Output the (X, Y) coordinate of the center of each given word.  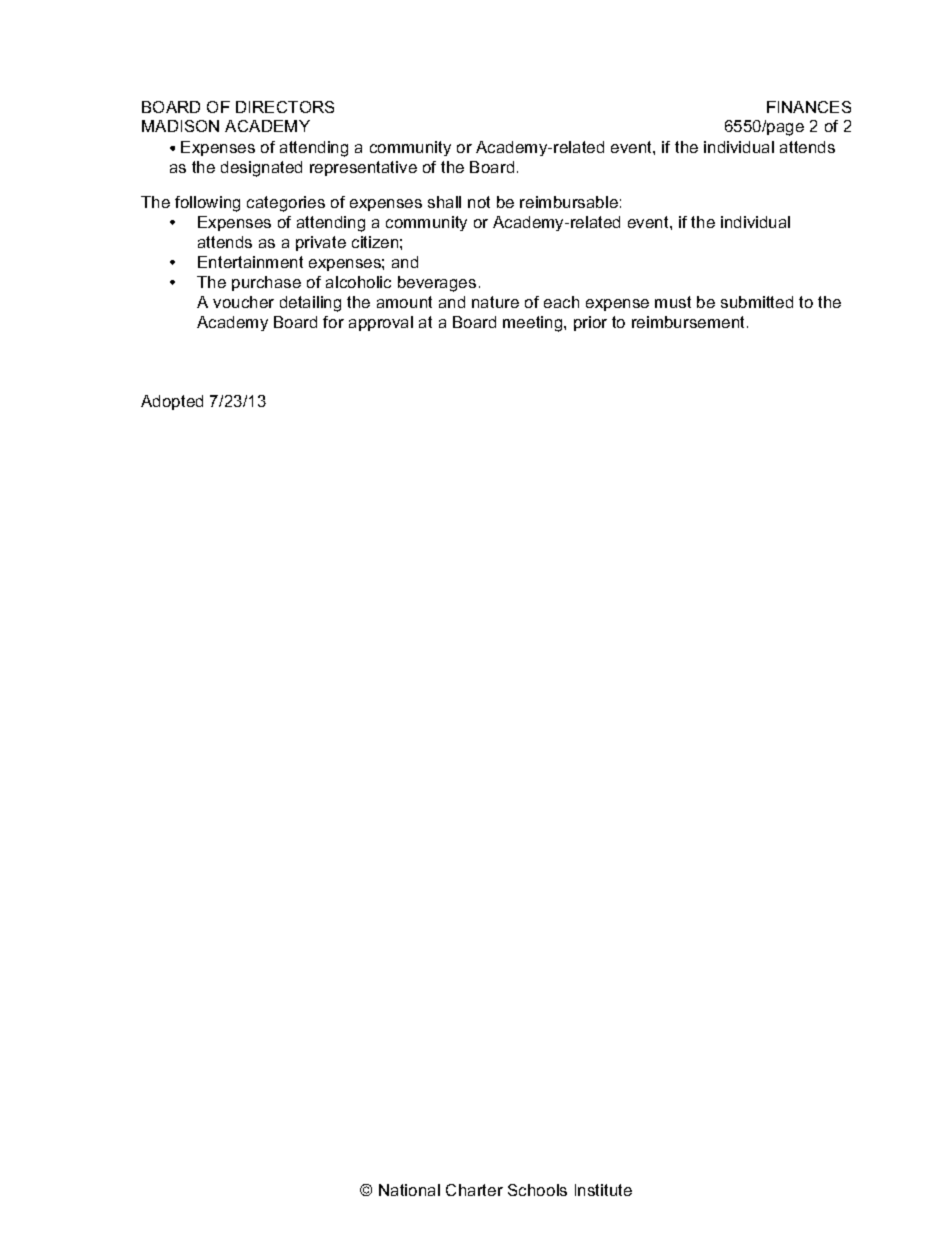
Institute (603, 1190)
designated (261, 169)
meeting (534, 324)
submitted (757, 302)
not (479, 202)
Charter (474, 1190)
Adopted (172, 402)
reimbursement (690, 322)
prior (590, 323)
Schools (537, 1190)
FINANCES (809, 107)
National (409, 1190)
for (333, 322)
